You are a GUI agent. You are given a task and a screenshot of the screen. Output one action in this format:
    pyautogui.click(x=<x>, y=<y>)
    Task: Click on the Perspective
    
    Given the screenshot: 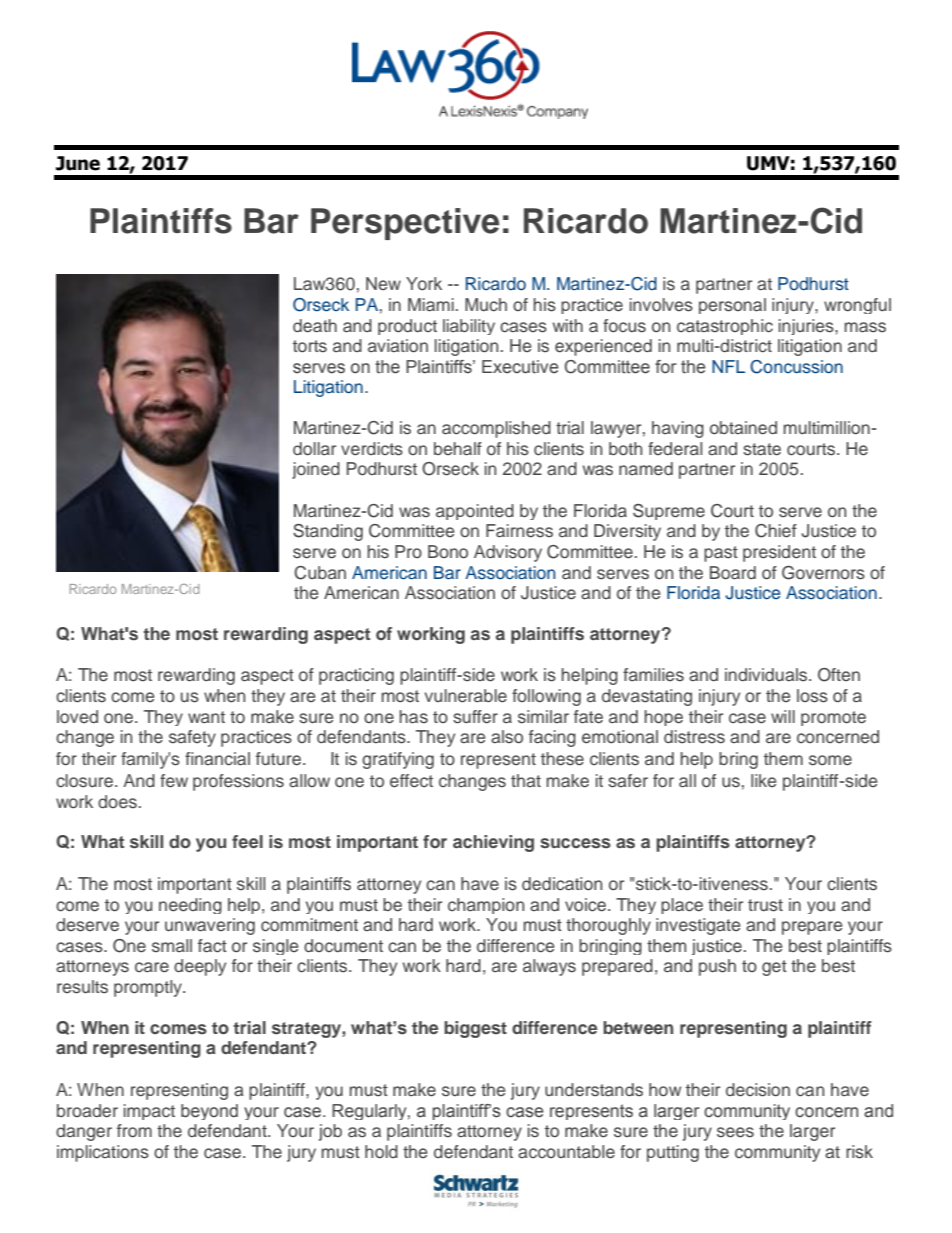 What is the action you would take?
    pyautogui.click(x=405, y=224)
